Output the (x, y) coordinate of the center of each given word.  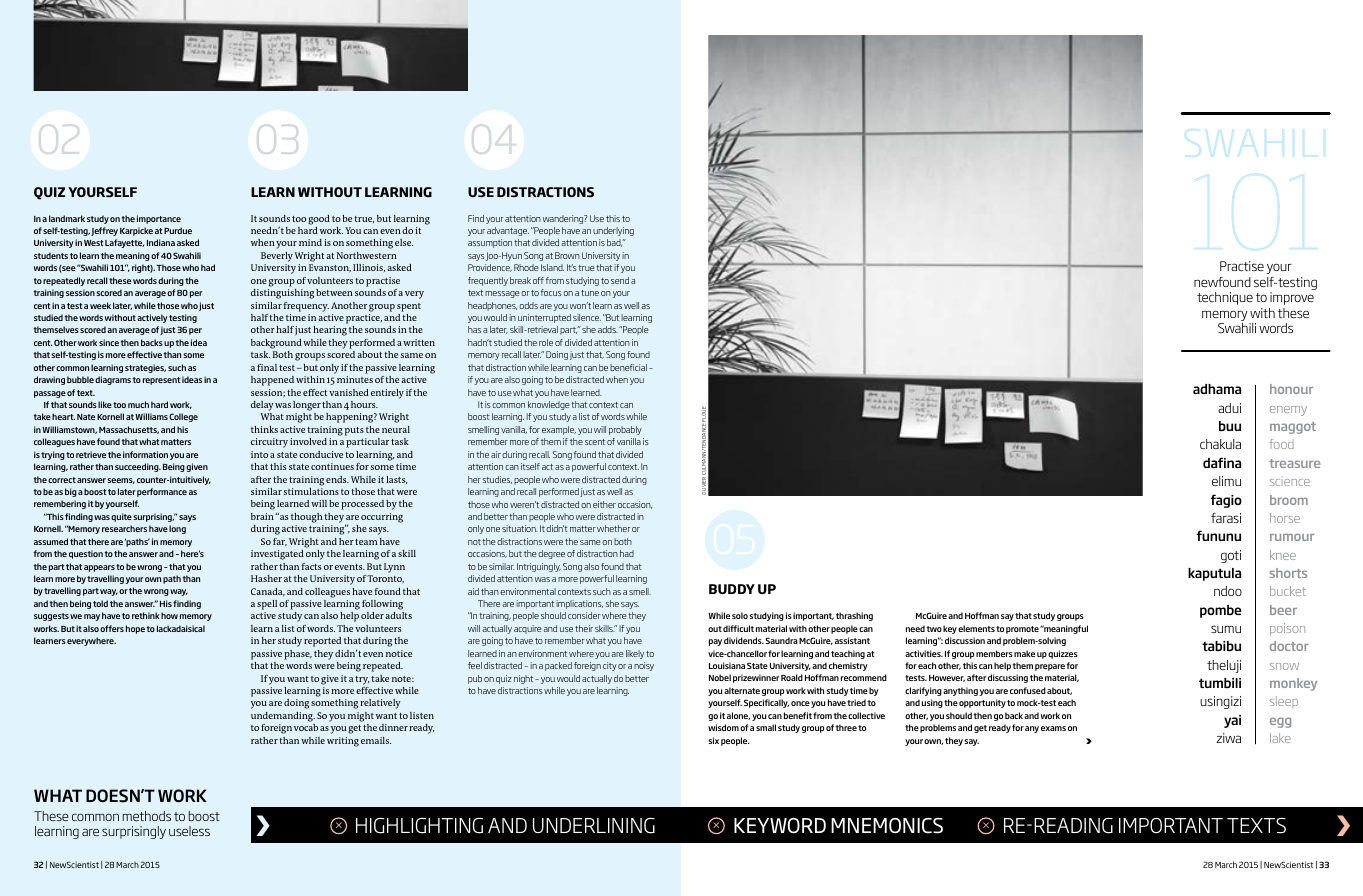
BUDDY (732, 589)
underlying (613, 231)
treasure (1295, 463)
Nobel (720, 677)
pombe (1221, 611)
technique (1225, 298)
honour (1291, 389)
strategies (145, 368)
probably (625, 430)
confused (1028, 690)
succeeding (138, 467)
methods (147, 816)
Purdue (178, 230)
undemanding (283, 717)
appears (99, 568)
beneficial (628, 367)
